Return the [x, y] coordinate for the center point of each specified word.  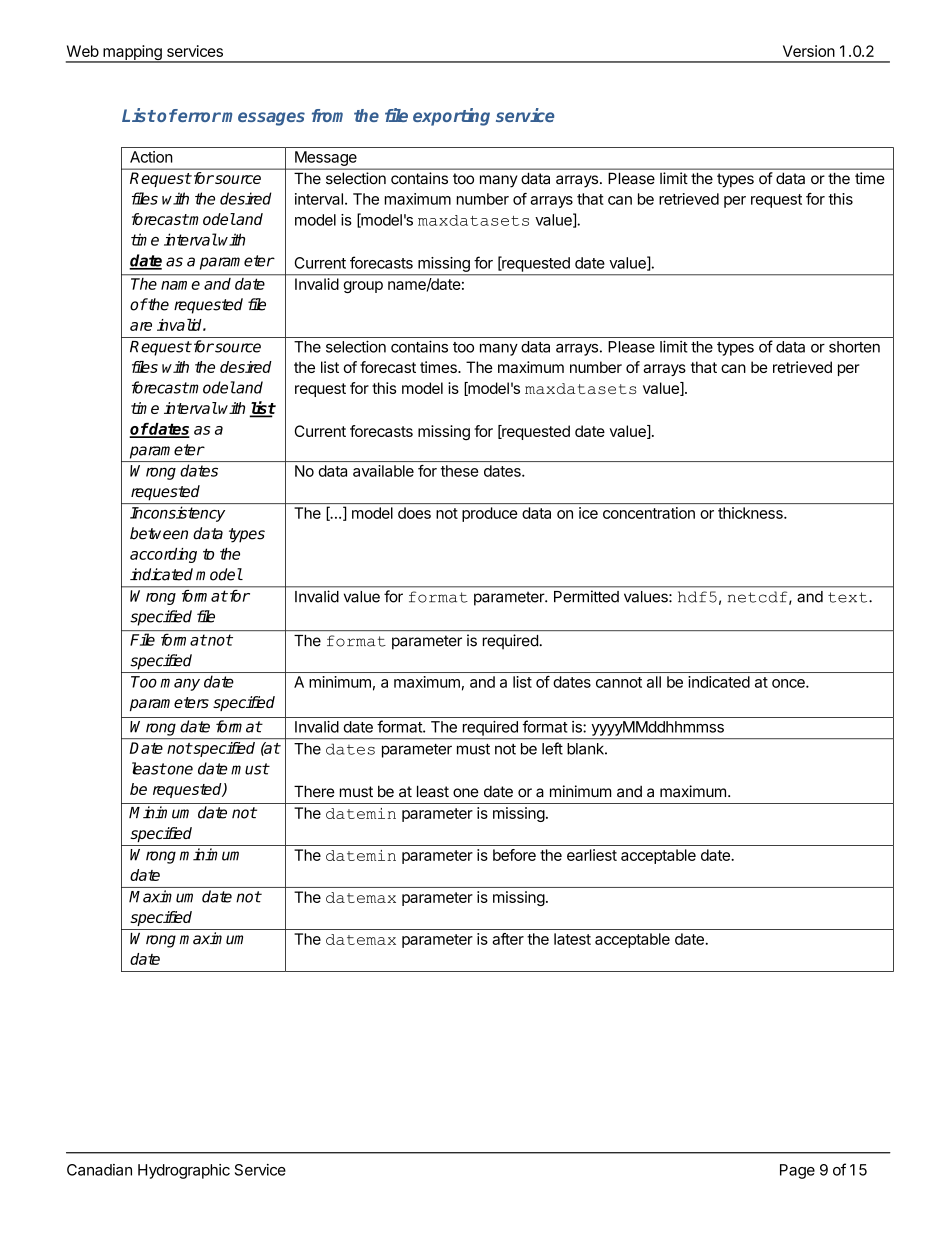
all [654, 682]
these [459, 471]
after [508, 939]
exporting [451, 117]
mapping [132, 54]
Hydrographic [184, 1171]
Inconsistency [177, 514]
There [314, 791]
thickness [751, 513]
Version [809, 51]
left [552, 748]
